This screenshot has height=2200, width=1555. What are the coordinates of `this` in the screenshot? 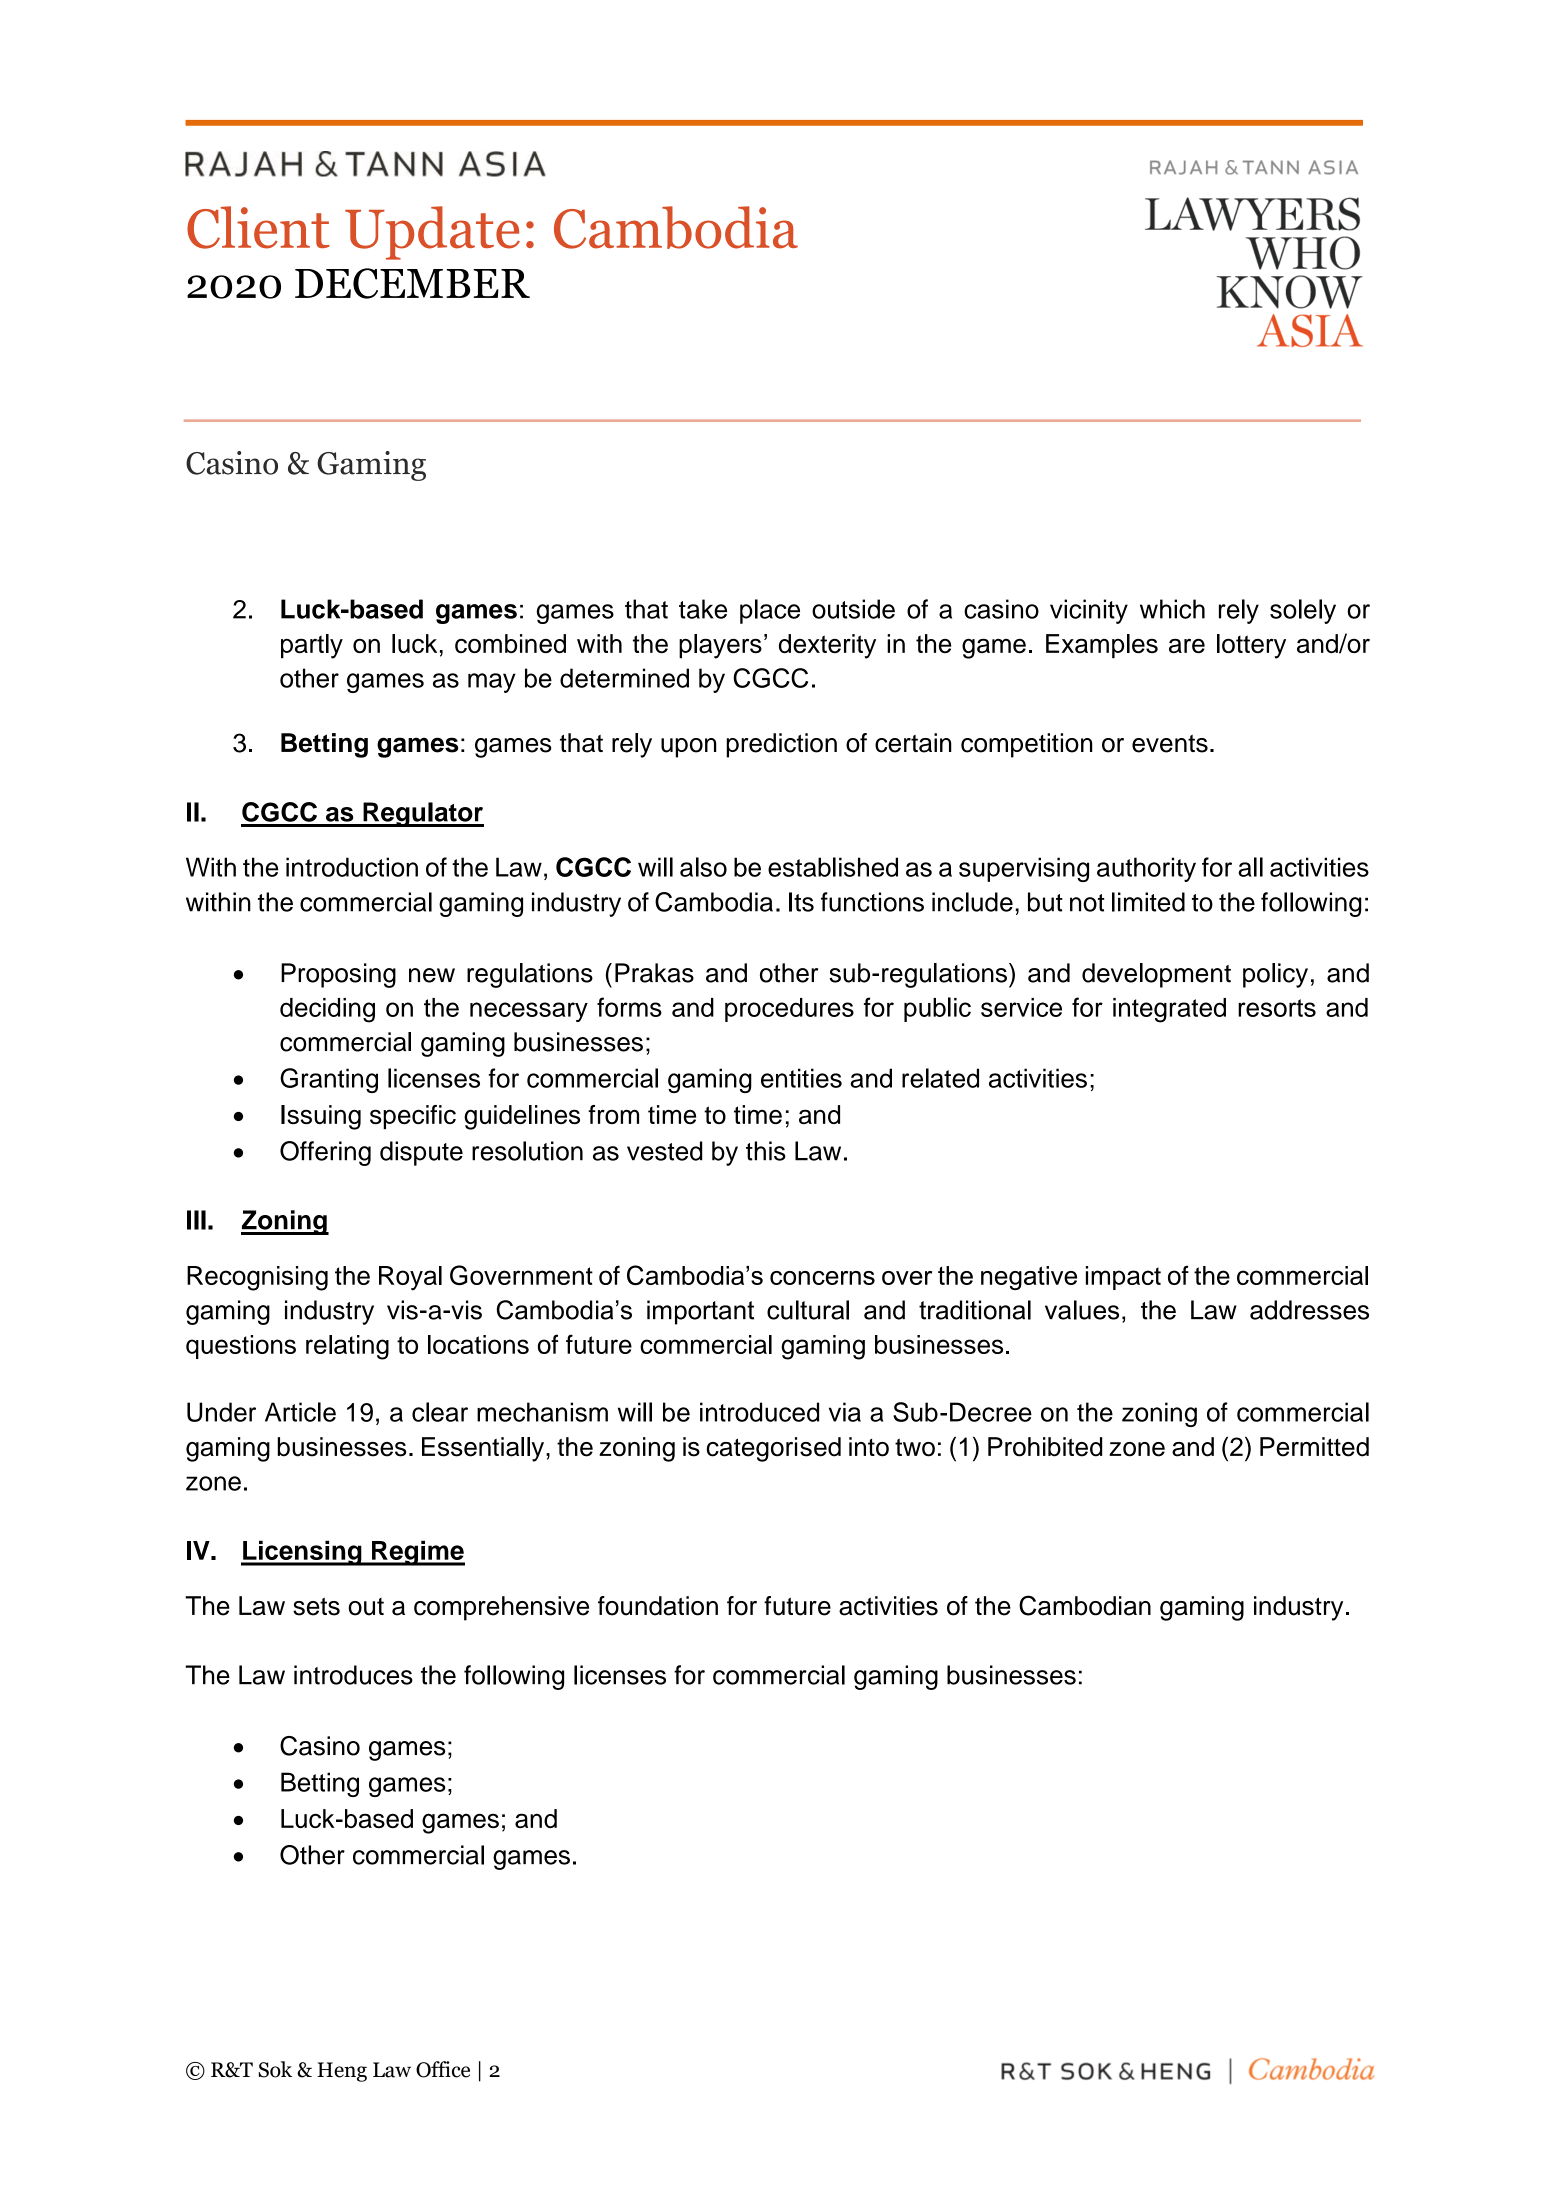 It's located at (766, 1151).
